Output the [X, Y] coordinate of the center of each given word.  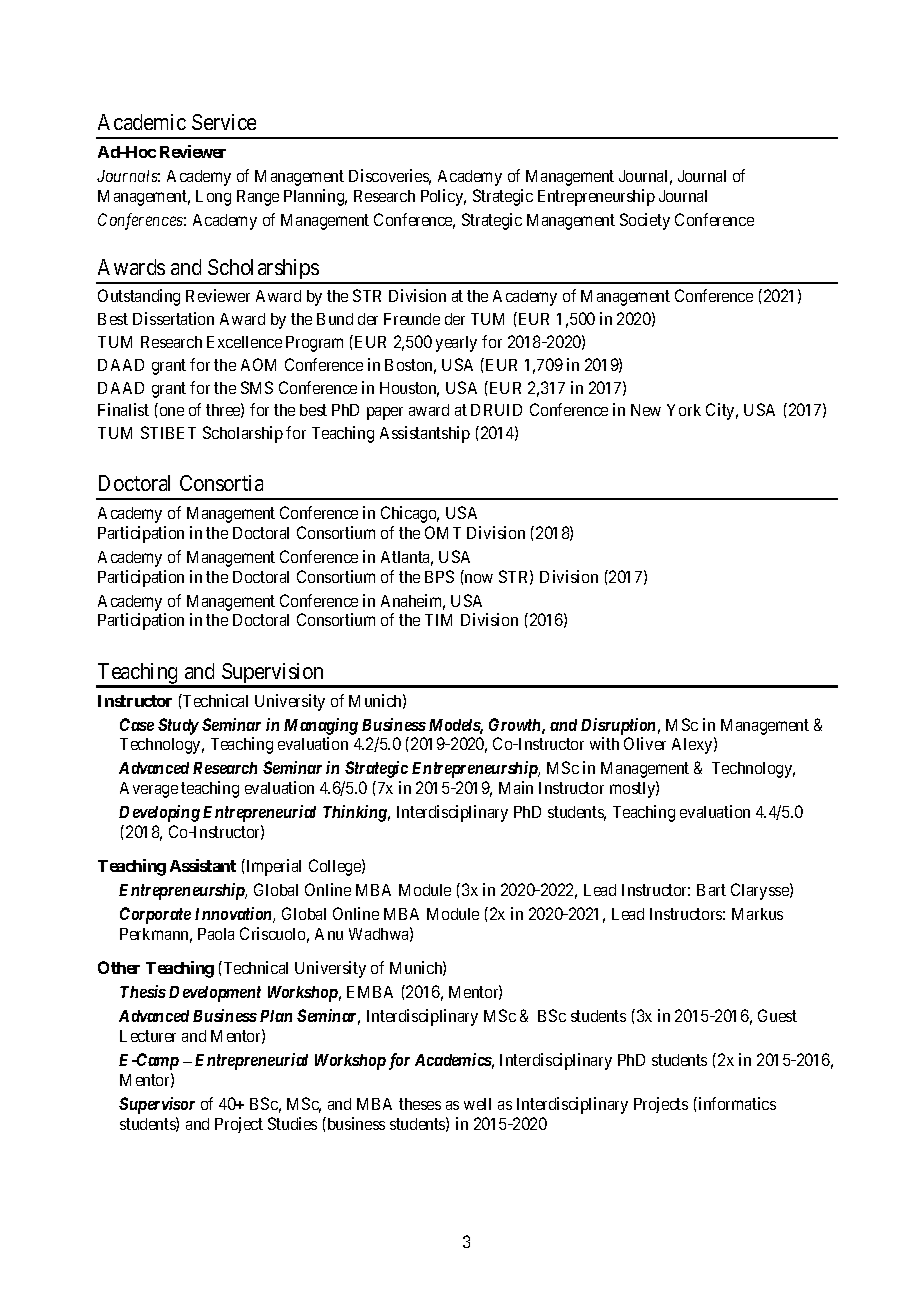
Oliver [645, 743]
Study [178, 726]
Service [224, 122]
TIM [438, 620]
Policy [443, 197]
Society [645, 221]
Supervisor [157, 1105]
